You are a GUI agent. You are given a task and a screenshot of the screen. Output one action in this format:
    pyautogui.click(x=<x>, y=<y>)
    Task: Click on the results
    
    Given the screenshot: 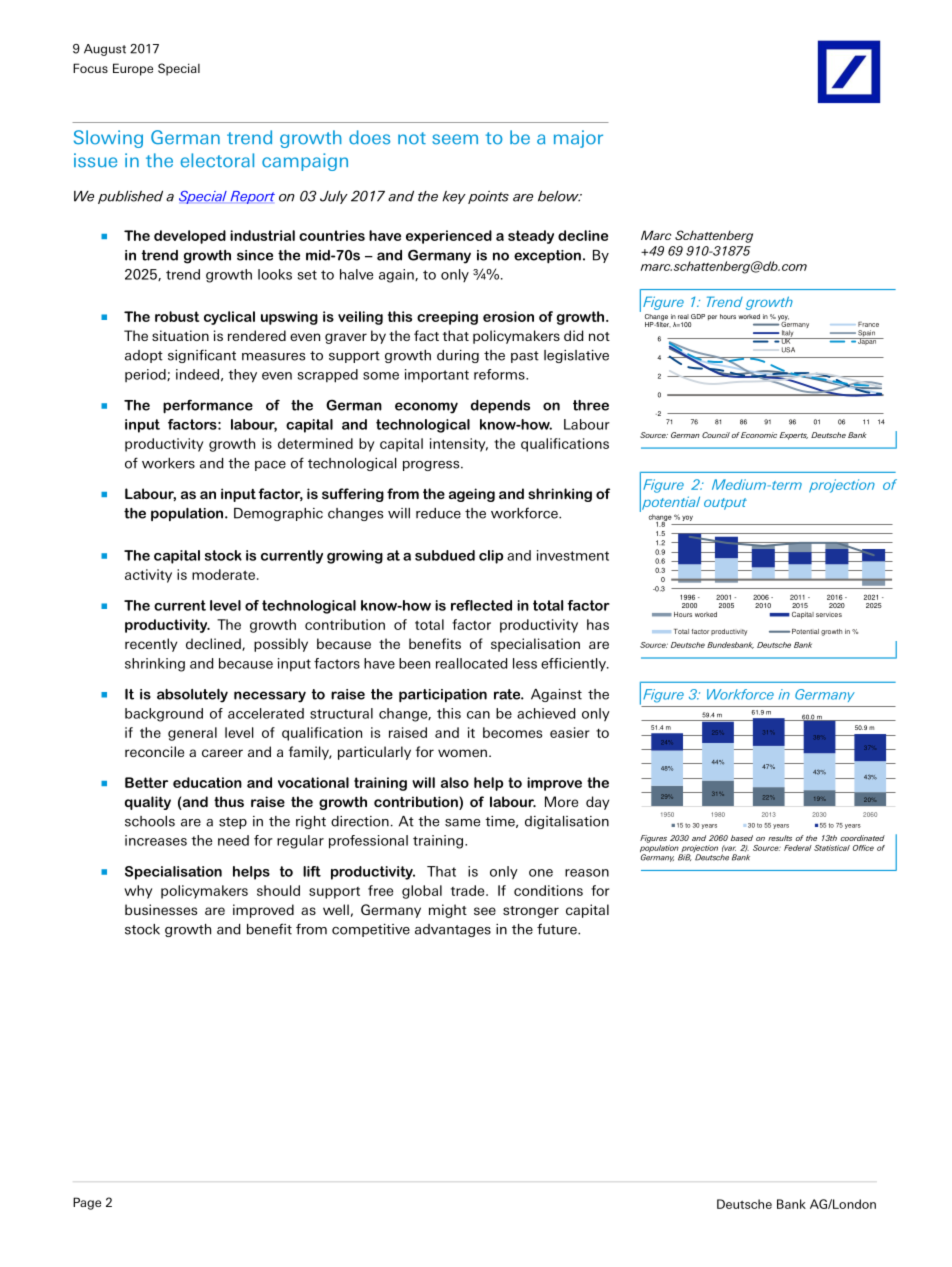 What is the action you would take?
    pyautogui.click(x=780, y=838)
